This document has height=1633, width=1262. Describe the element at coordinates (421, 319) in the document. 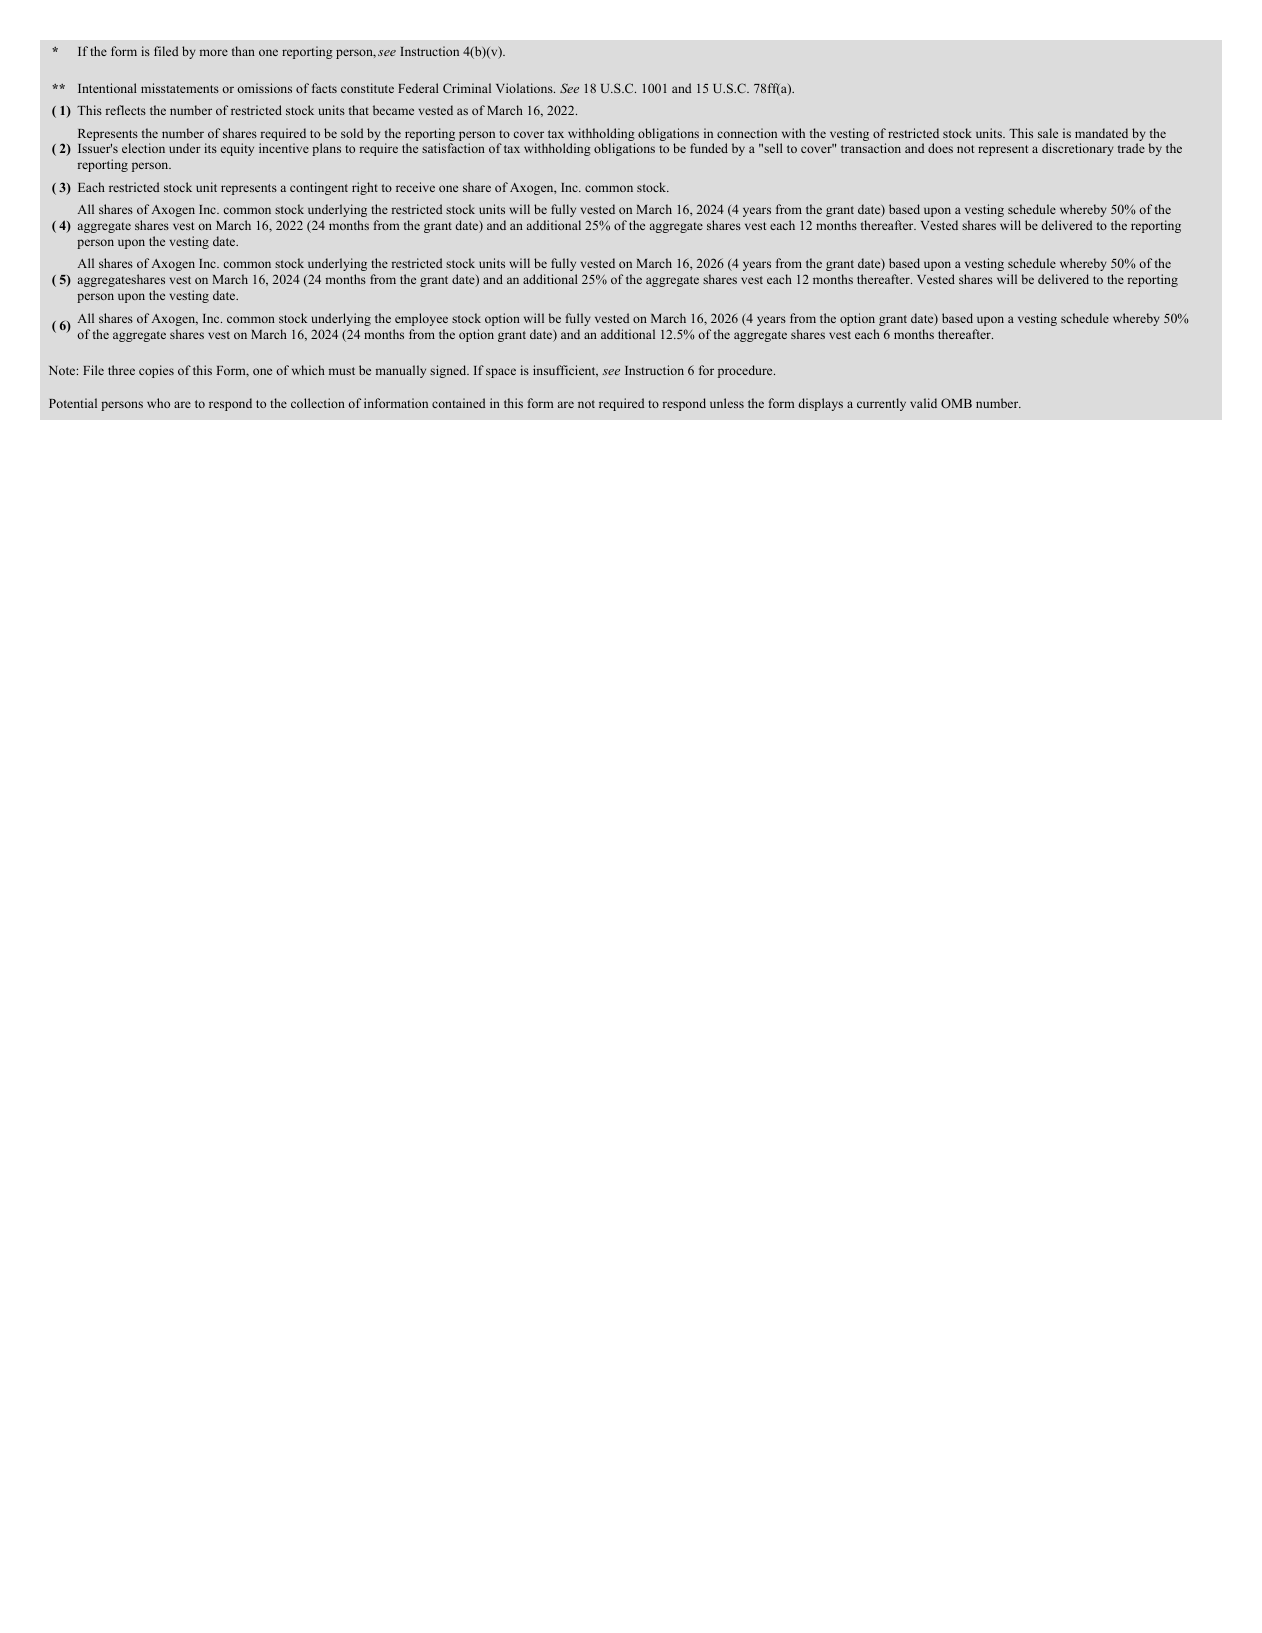

I see `employee` at that location.
